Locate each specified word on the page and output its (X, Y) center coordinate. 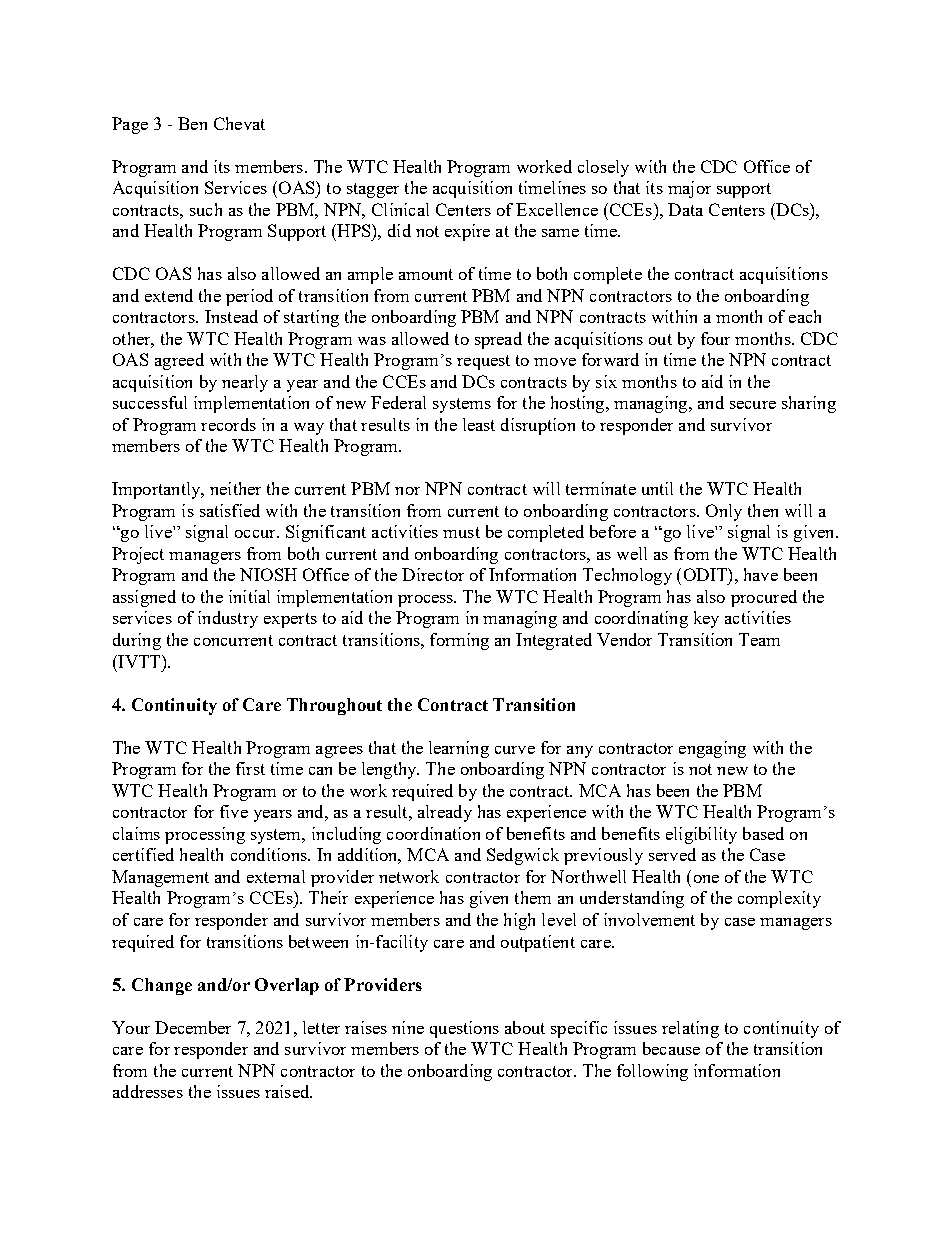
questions (464, 1029)
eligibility (701, 835)
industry (228, 619)
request (483, 362)
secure (753, 405)
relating (690, 1029)
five (234, 811)
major (689, 189)
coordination (433, 833)
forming (459, 641)
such (206, 209)
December (193, 1027)
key (706, 619)
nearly (245, 383)
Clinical (400, 209)
